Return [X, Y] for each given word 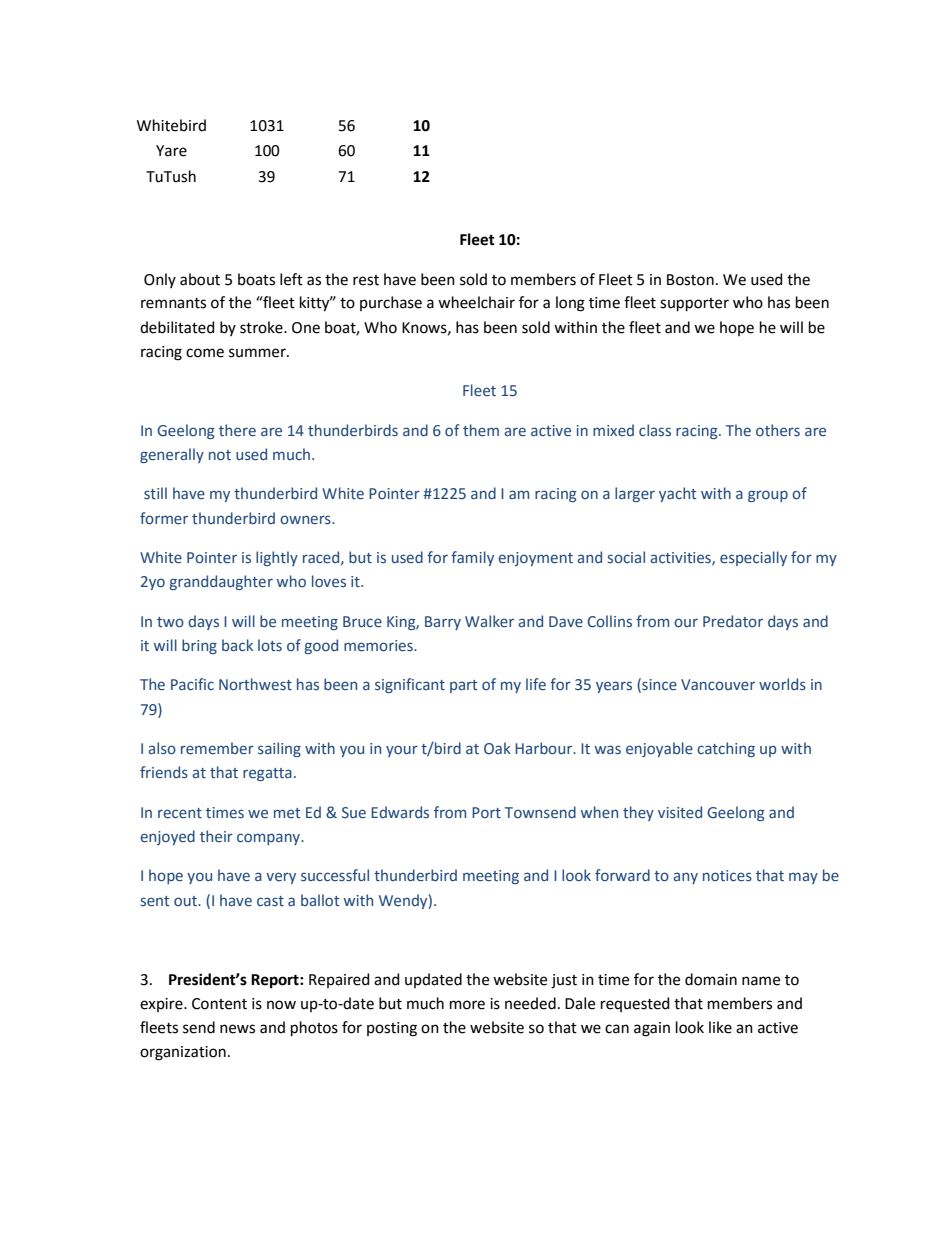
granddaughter [221, 582]
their [216, 836]
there [237, 430]
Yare [171, 151]
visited [680, 812]
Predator [733, 621]
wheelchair [476, 302]
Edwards [400, 812]
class [655, 430]
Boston [690, 280]
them [481, 430]
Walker [489, 621]
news [237, 1029]
